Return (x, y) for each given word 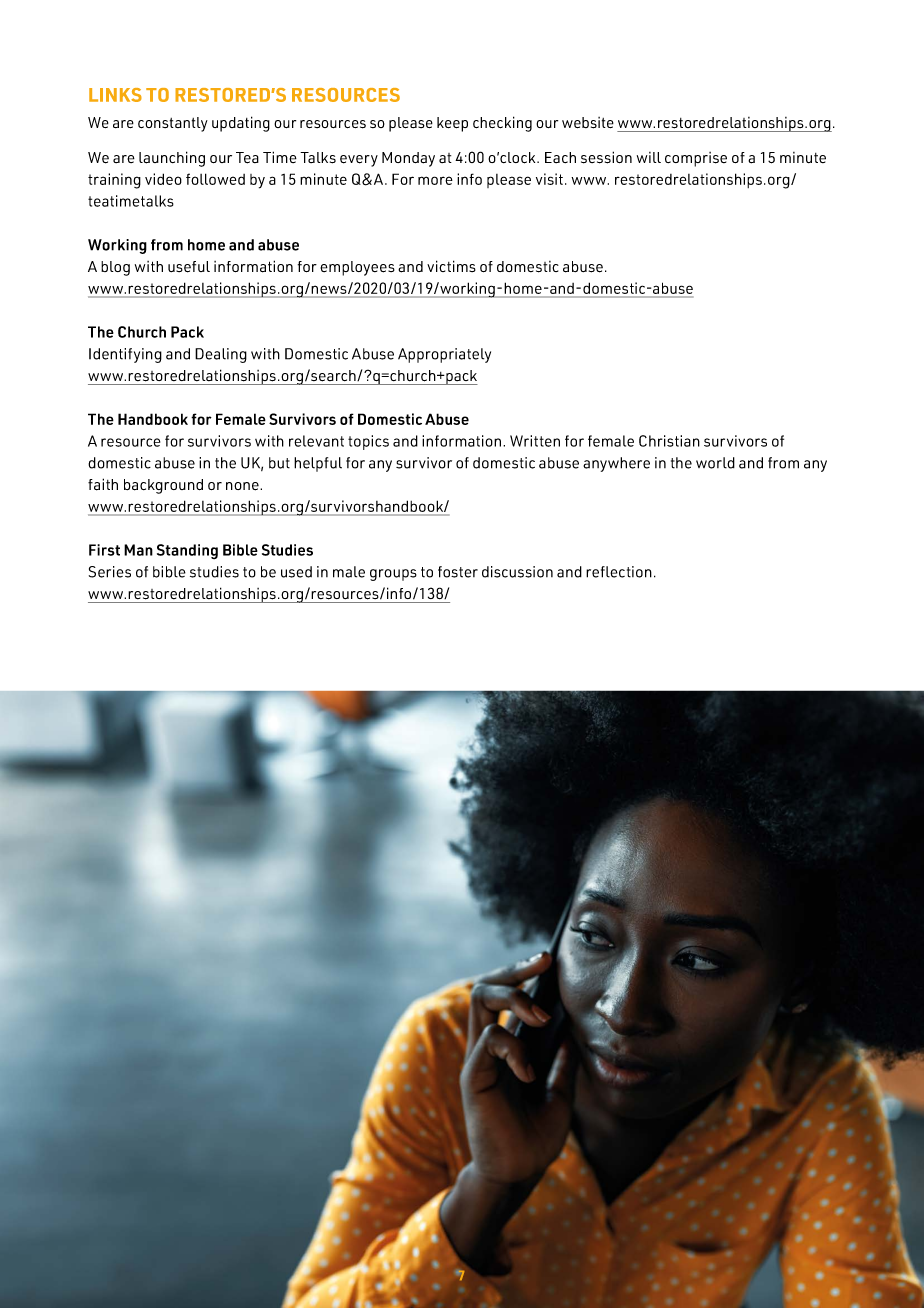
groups (393, 575)
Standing (187, 551)
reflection (619, 572)
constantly (173, 124)
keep (452, 124)
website (588, 123)
